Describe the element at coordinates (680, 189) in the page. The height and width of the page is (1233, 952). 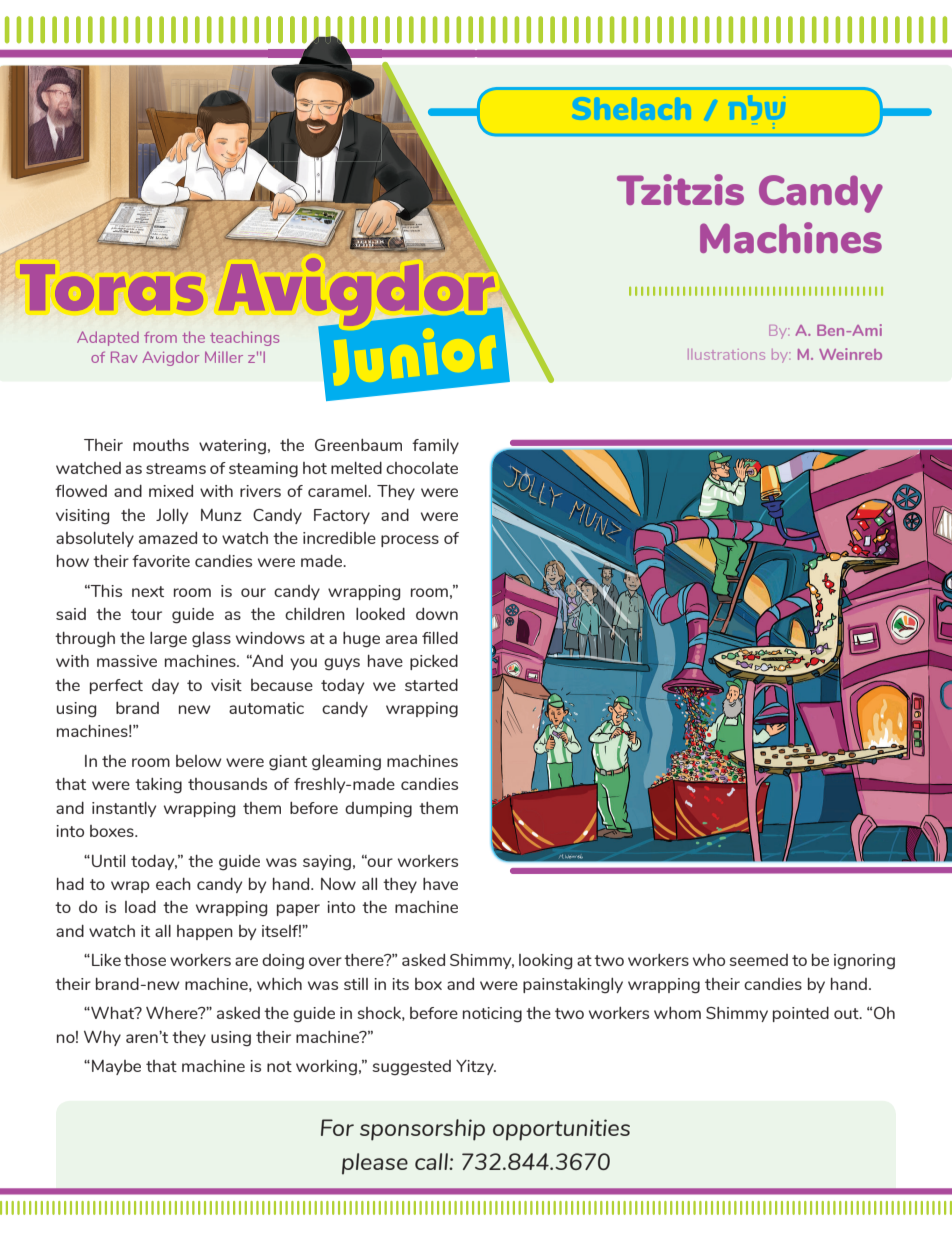
I see `Tzitzis` at that location.
